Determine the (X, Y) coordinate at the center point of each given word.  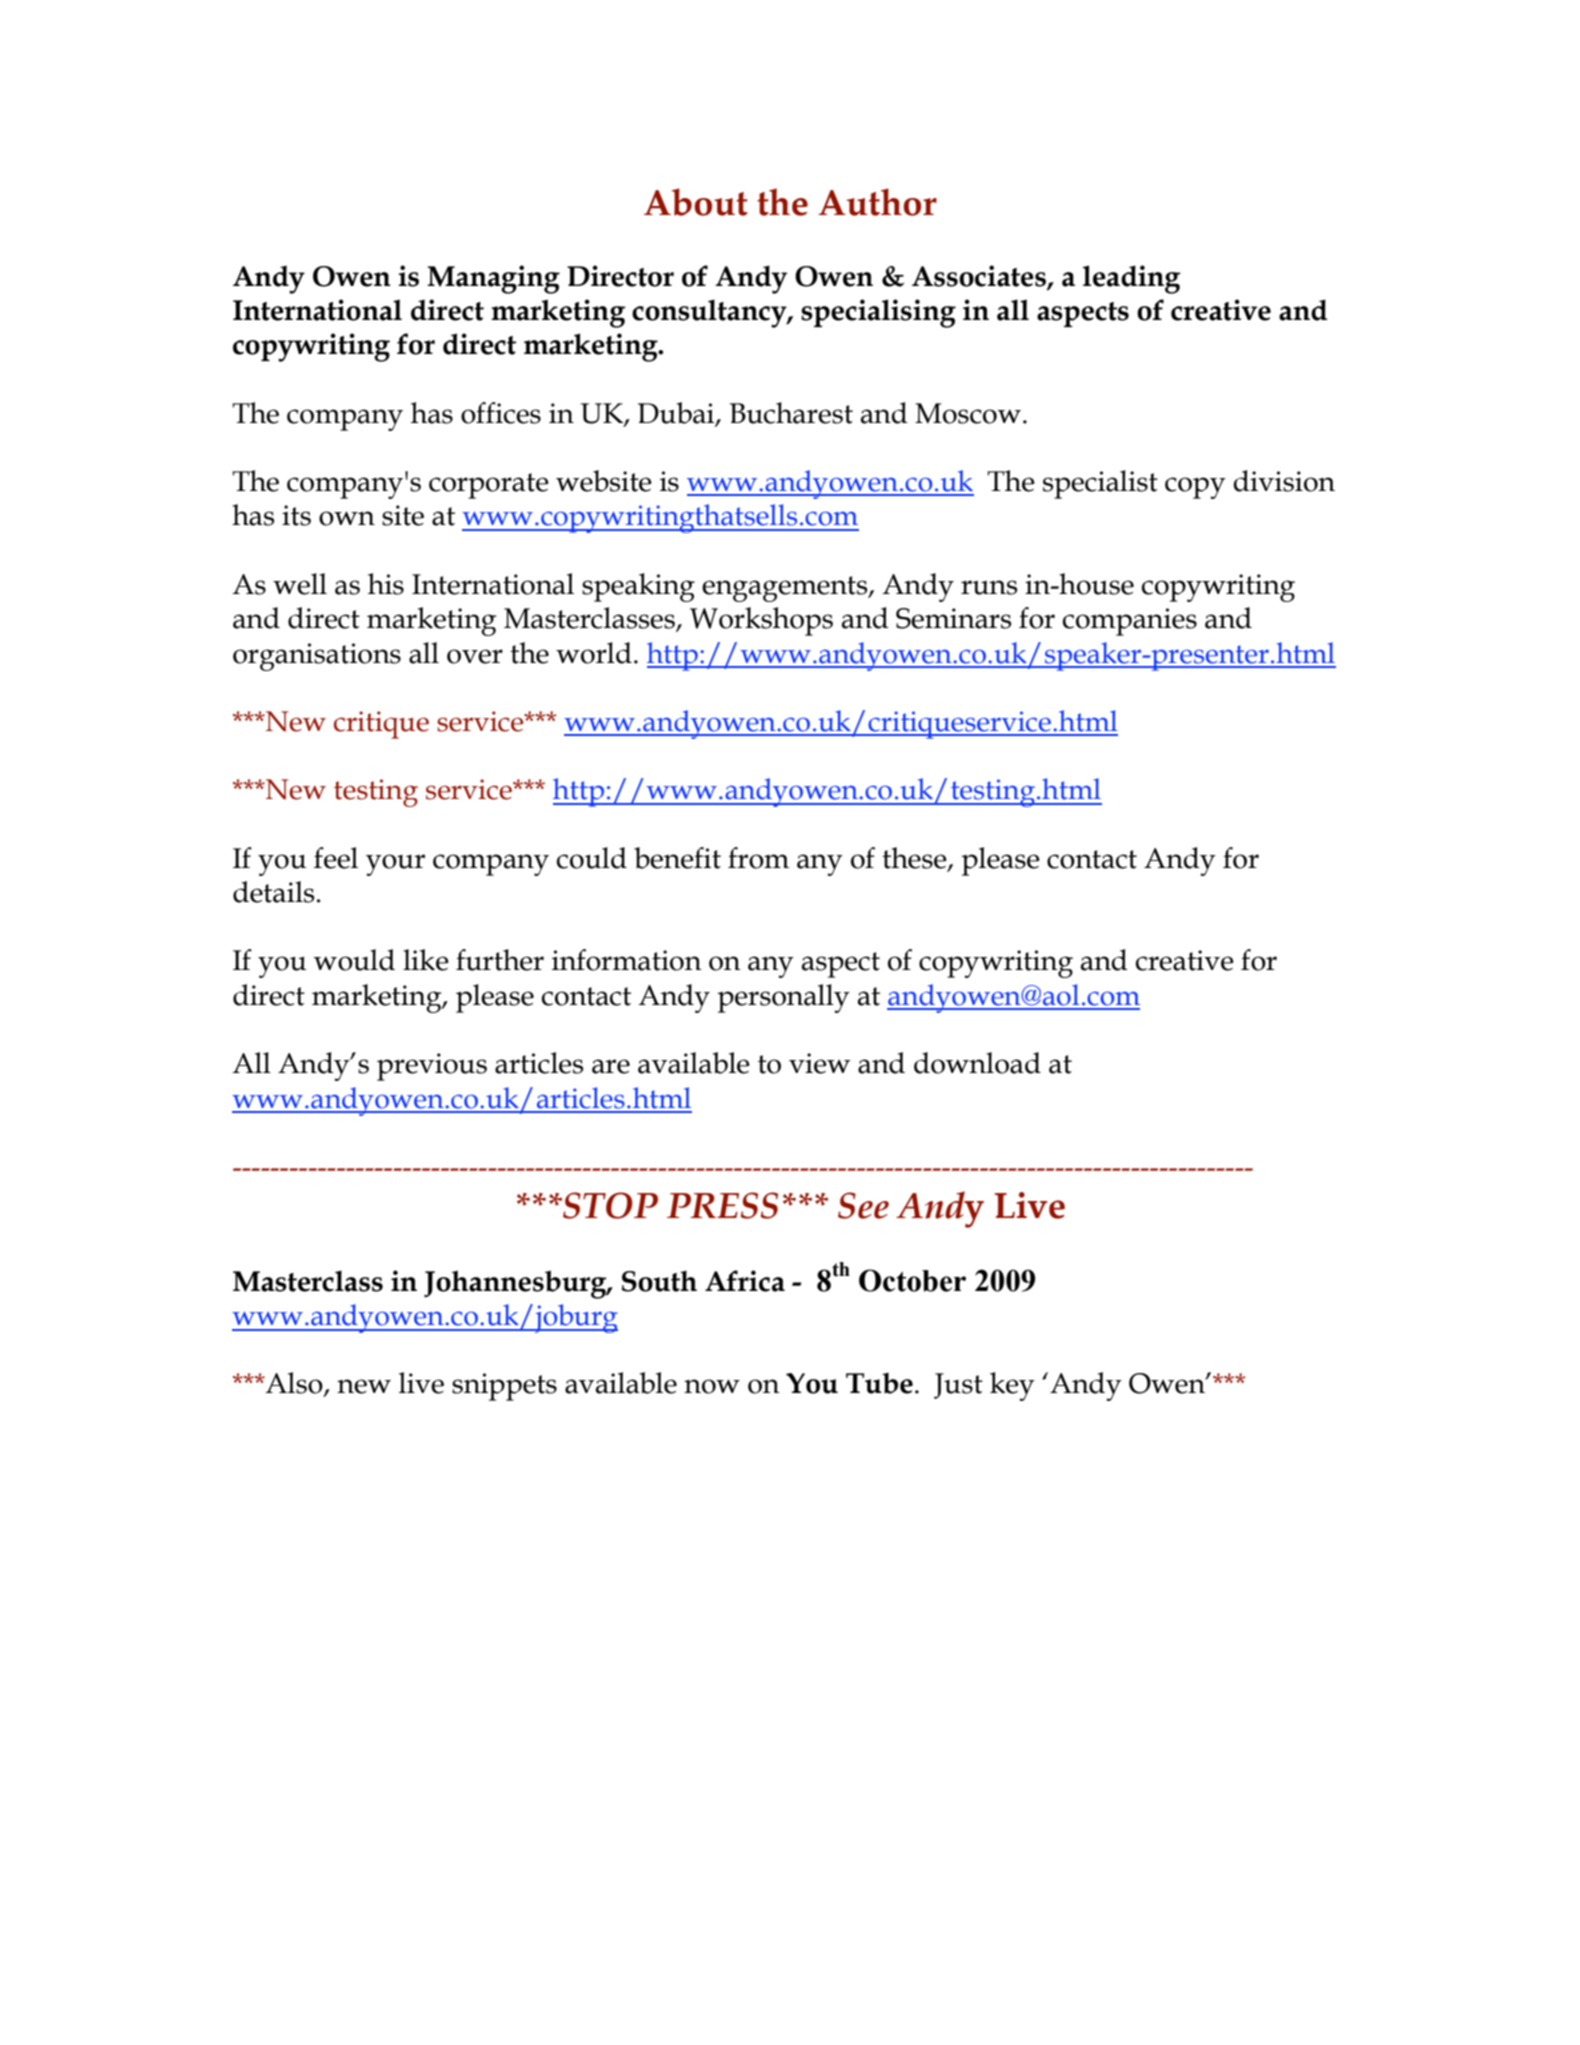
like (426, 960)
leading (1132, 279)
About (696, 202)
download (977, 1063)
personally (783, 998)
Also (294, 1384)
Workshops (761, 621)
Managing (493, 279)
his (386, 584)
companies (1130, 622)
